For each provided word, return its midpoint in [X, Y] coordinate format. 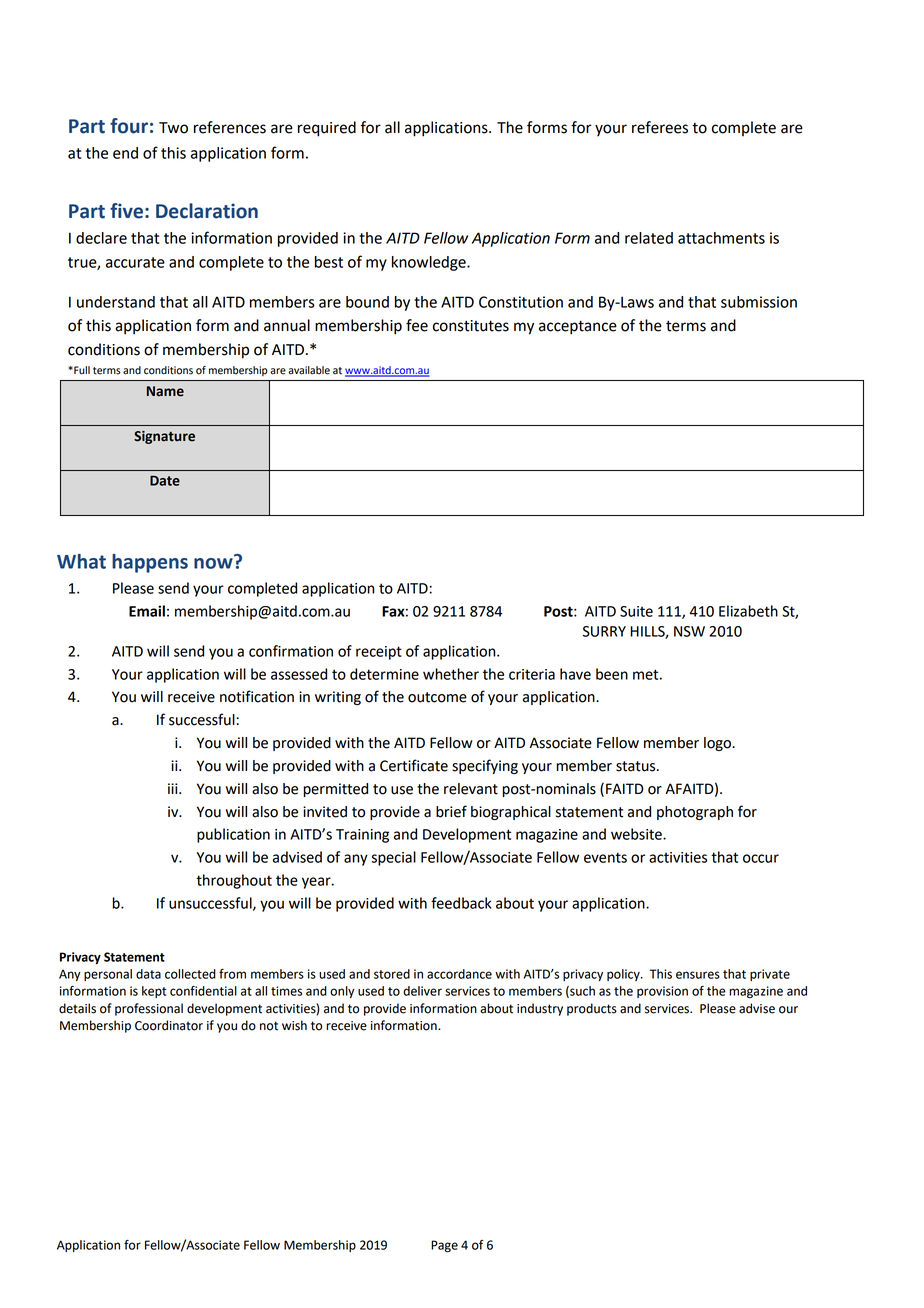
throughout [234, 881]
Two [173, 128]
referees [660, 127]
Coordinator [169, 1025]
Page [444, 1246]
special [393, 858]
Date [165, 481]
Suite [636, 611]
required [327, 129]
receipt [379, 653]
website [637, 834]
